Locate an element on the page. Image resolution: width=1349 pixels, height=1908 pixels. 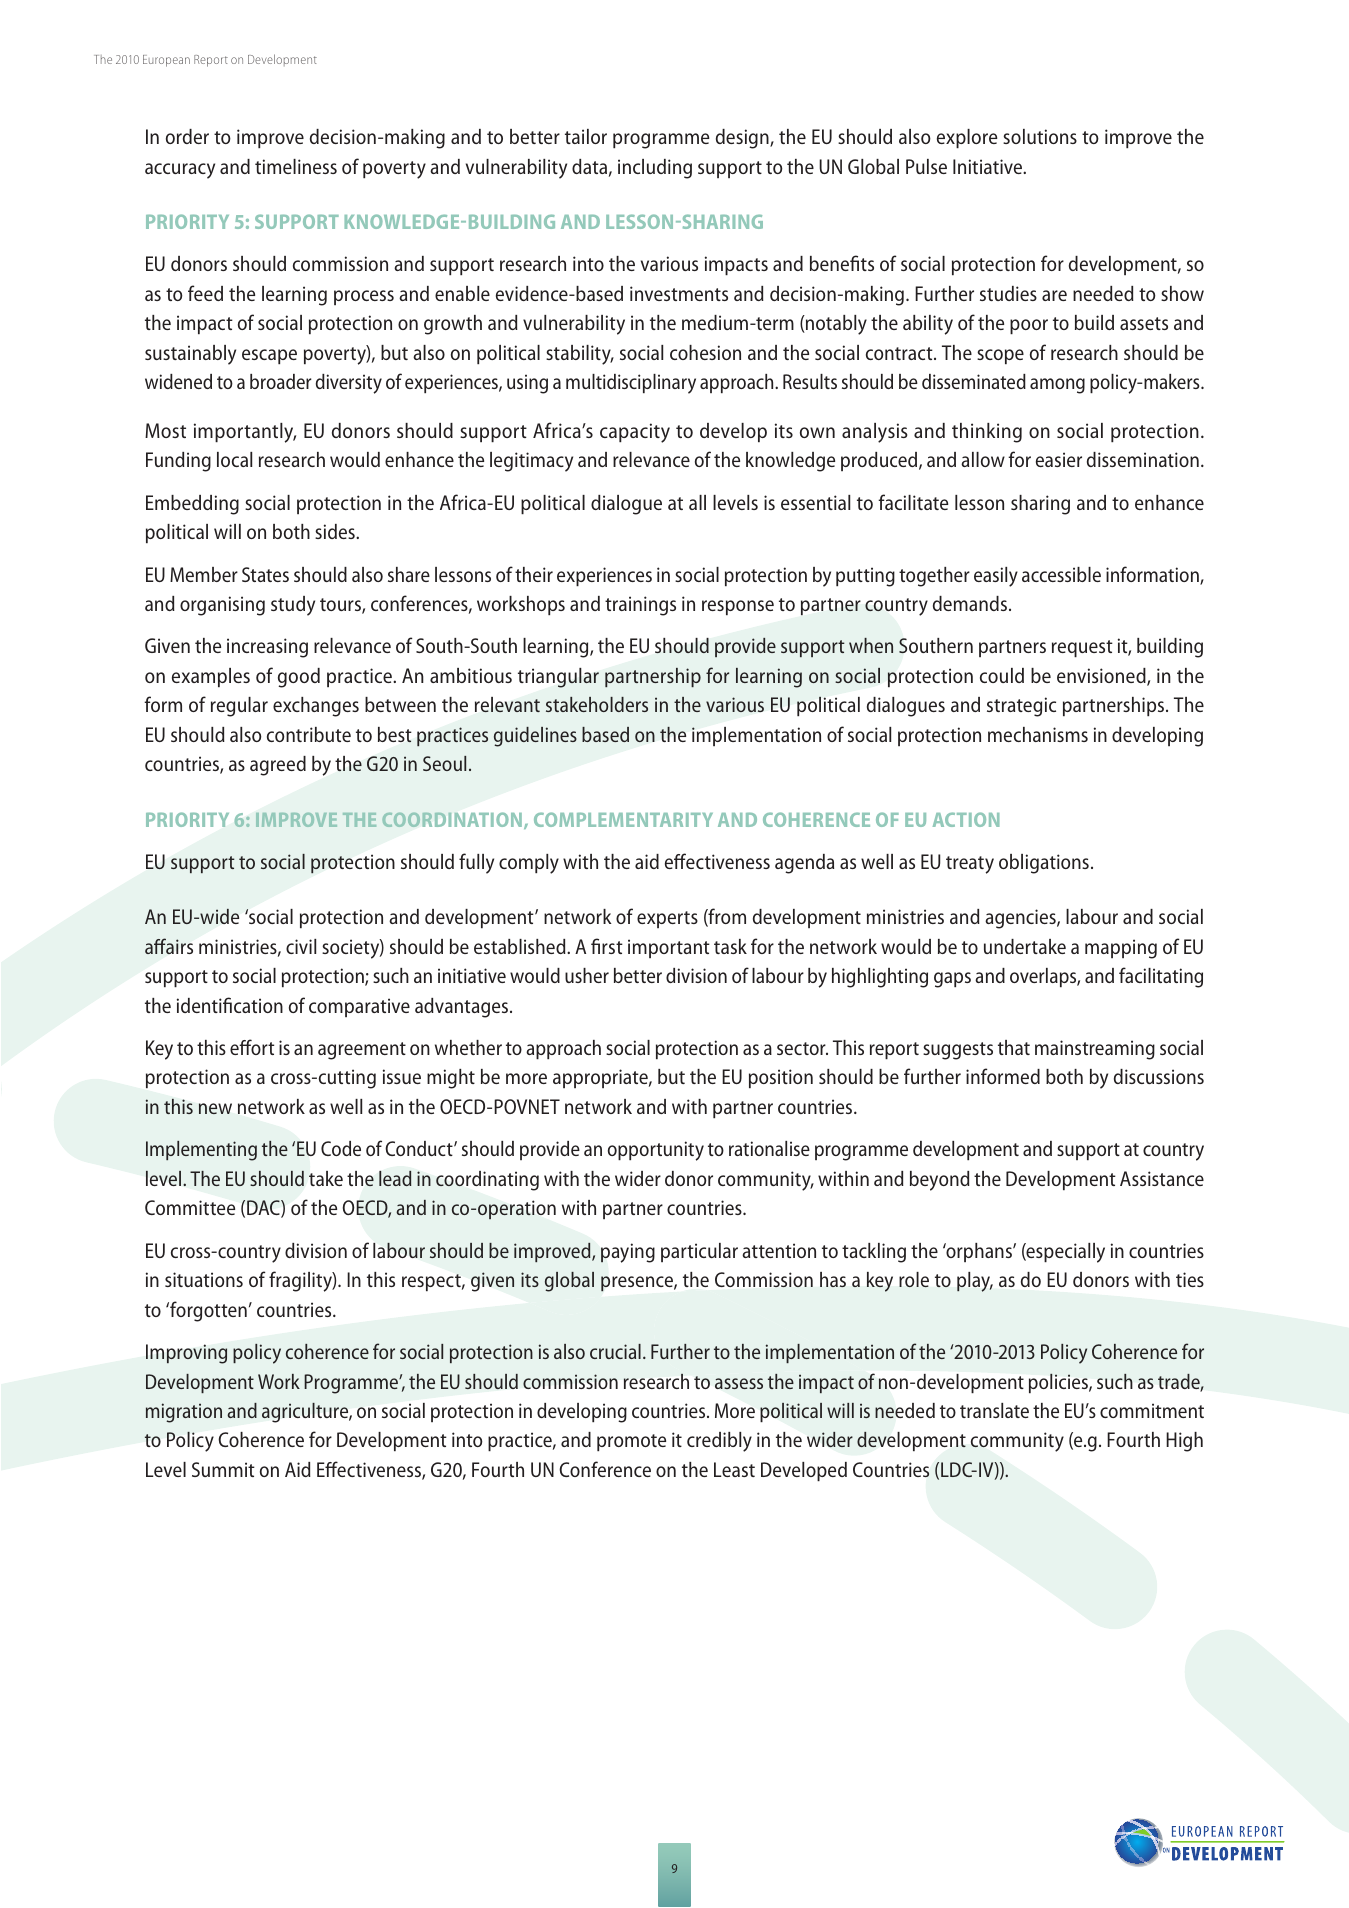
timeliness is located at coordinates (296, 166).
